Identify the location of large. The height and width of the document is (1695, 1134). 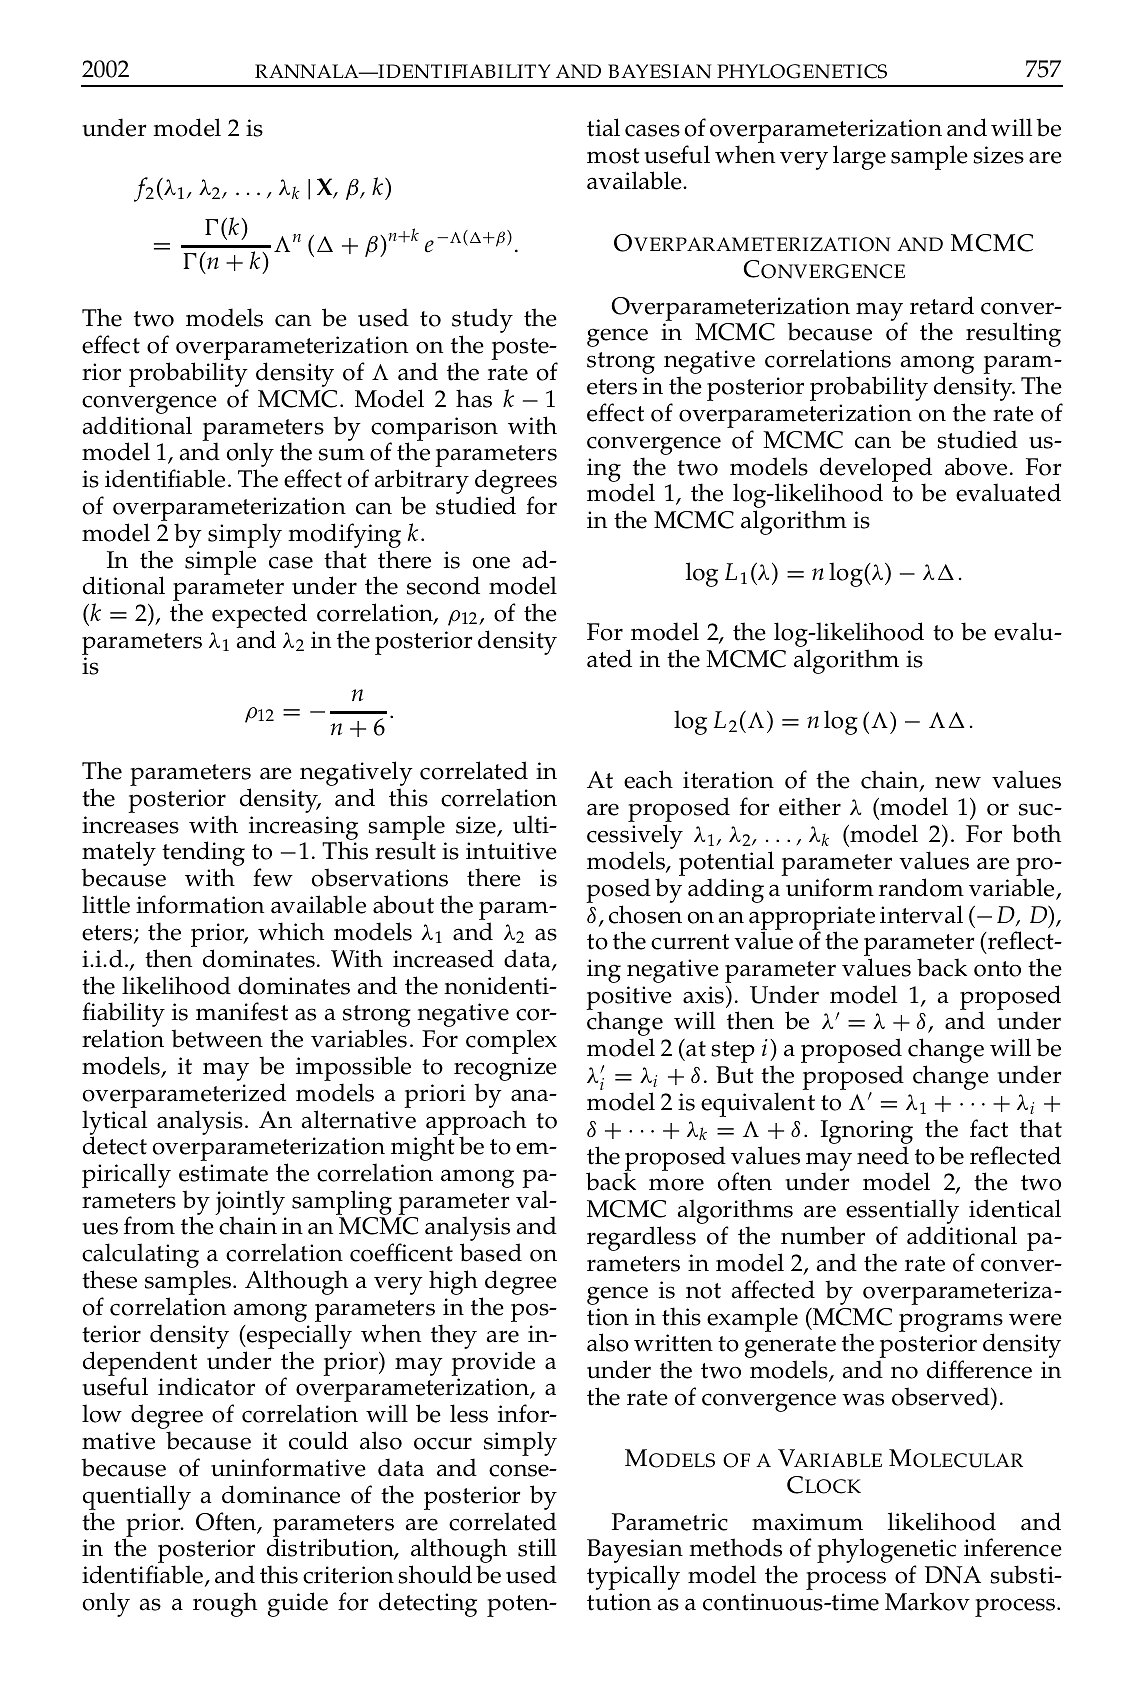
(859, 157).
